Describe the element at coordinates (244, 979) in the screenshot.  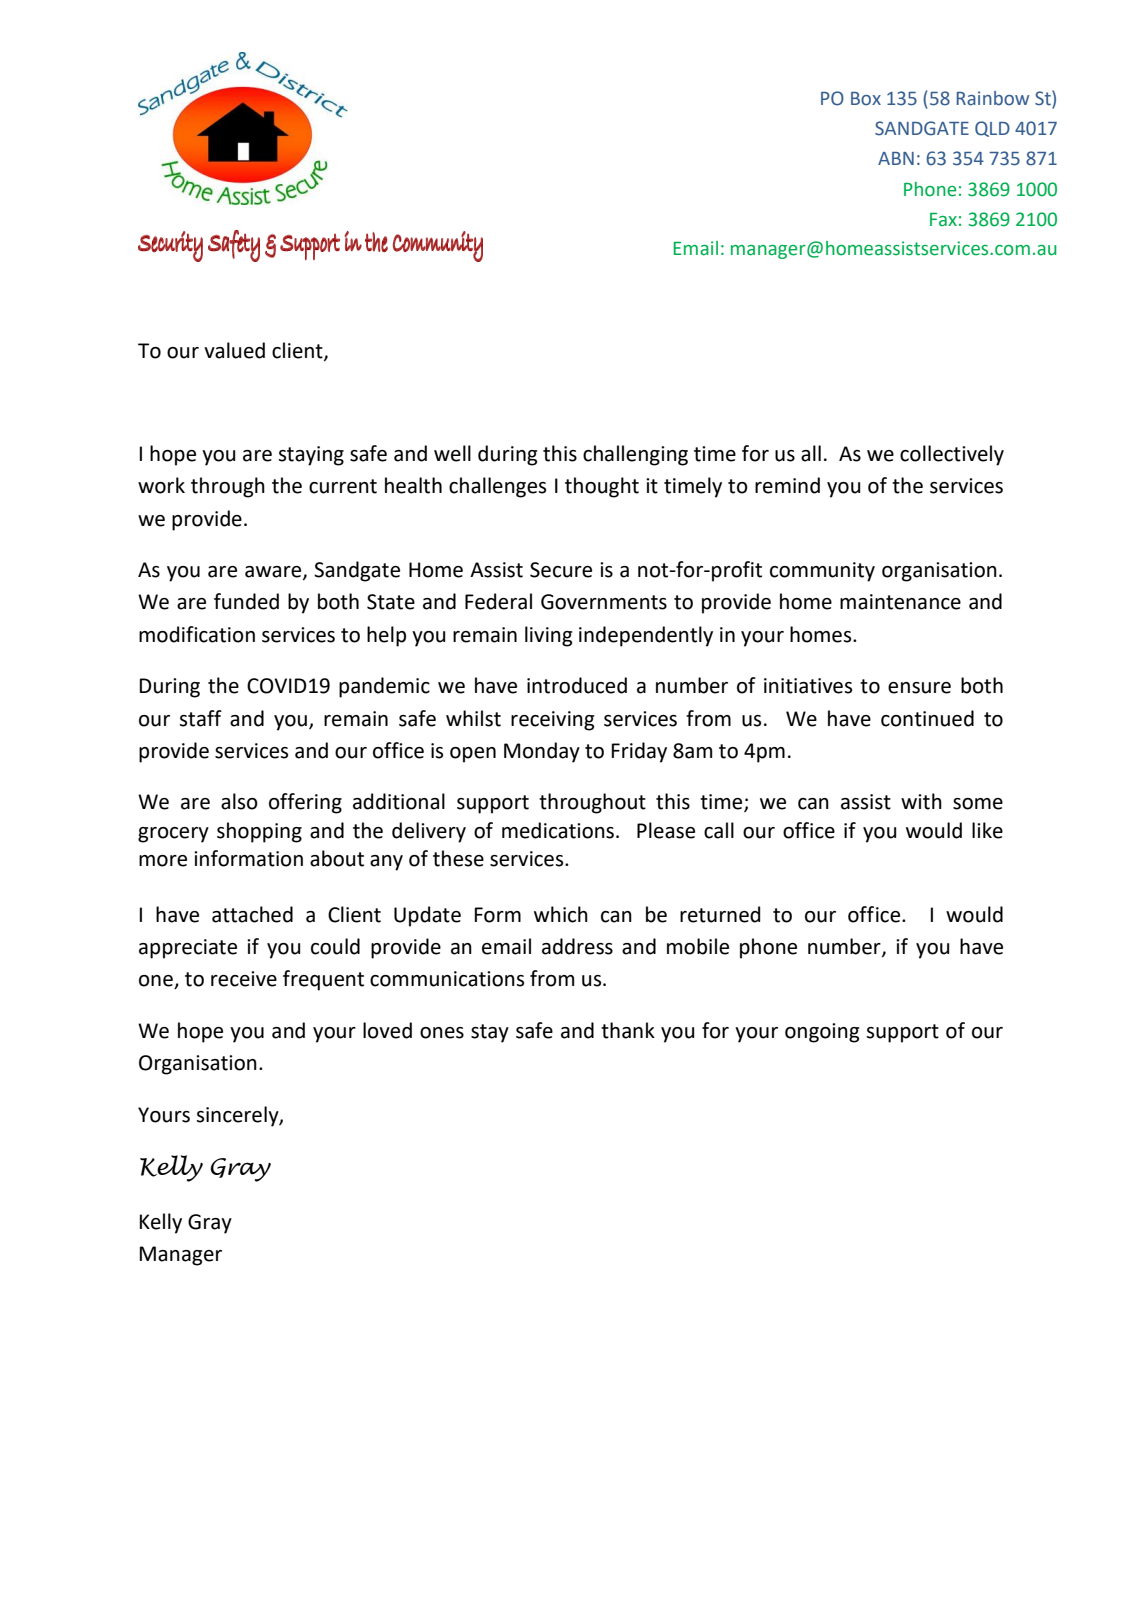
I see `receive` at that location.
